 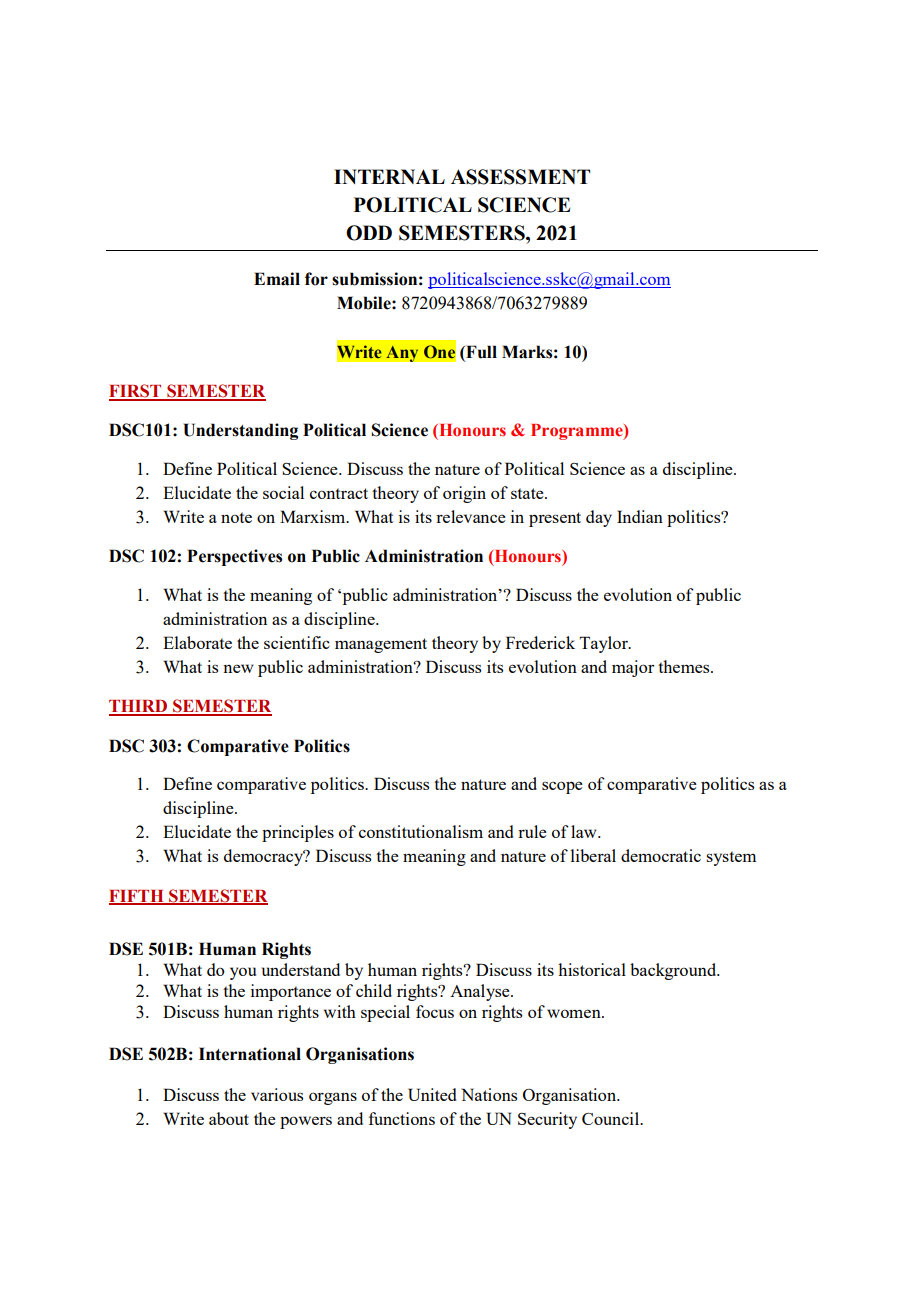 I want to click on themes, so click(x=685, y=666).
